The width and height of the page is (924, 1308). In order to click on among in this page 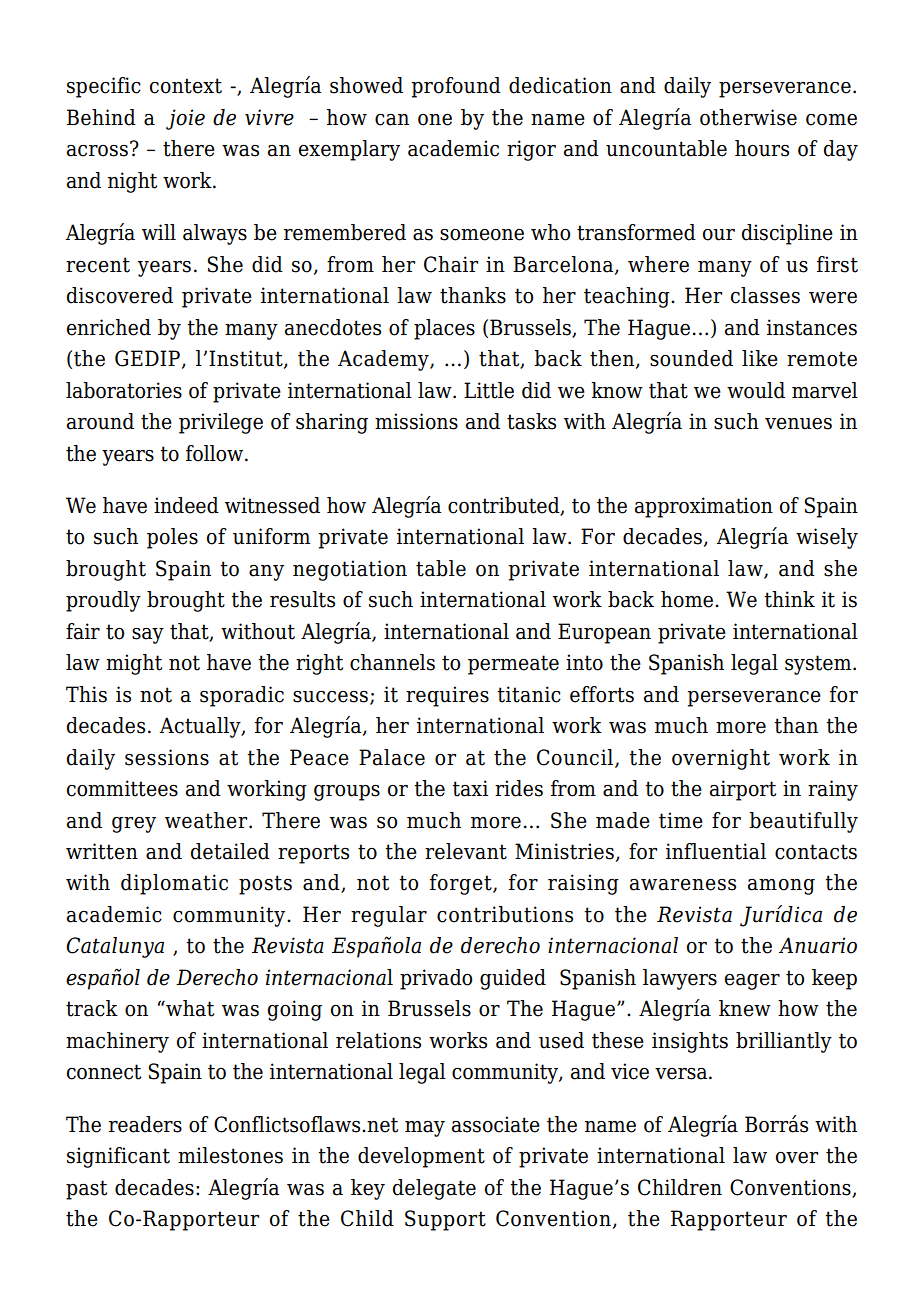, I will do `click(781, 887)`.
